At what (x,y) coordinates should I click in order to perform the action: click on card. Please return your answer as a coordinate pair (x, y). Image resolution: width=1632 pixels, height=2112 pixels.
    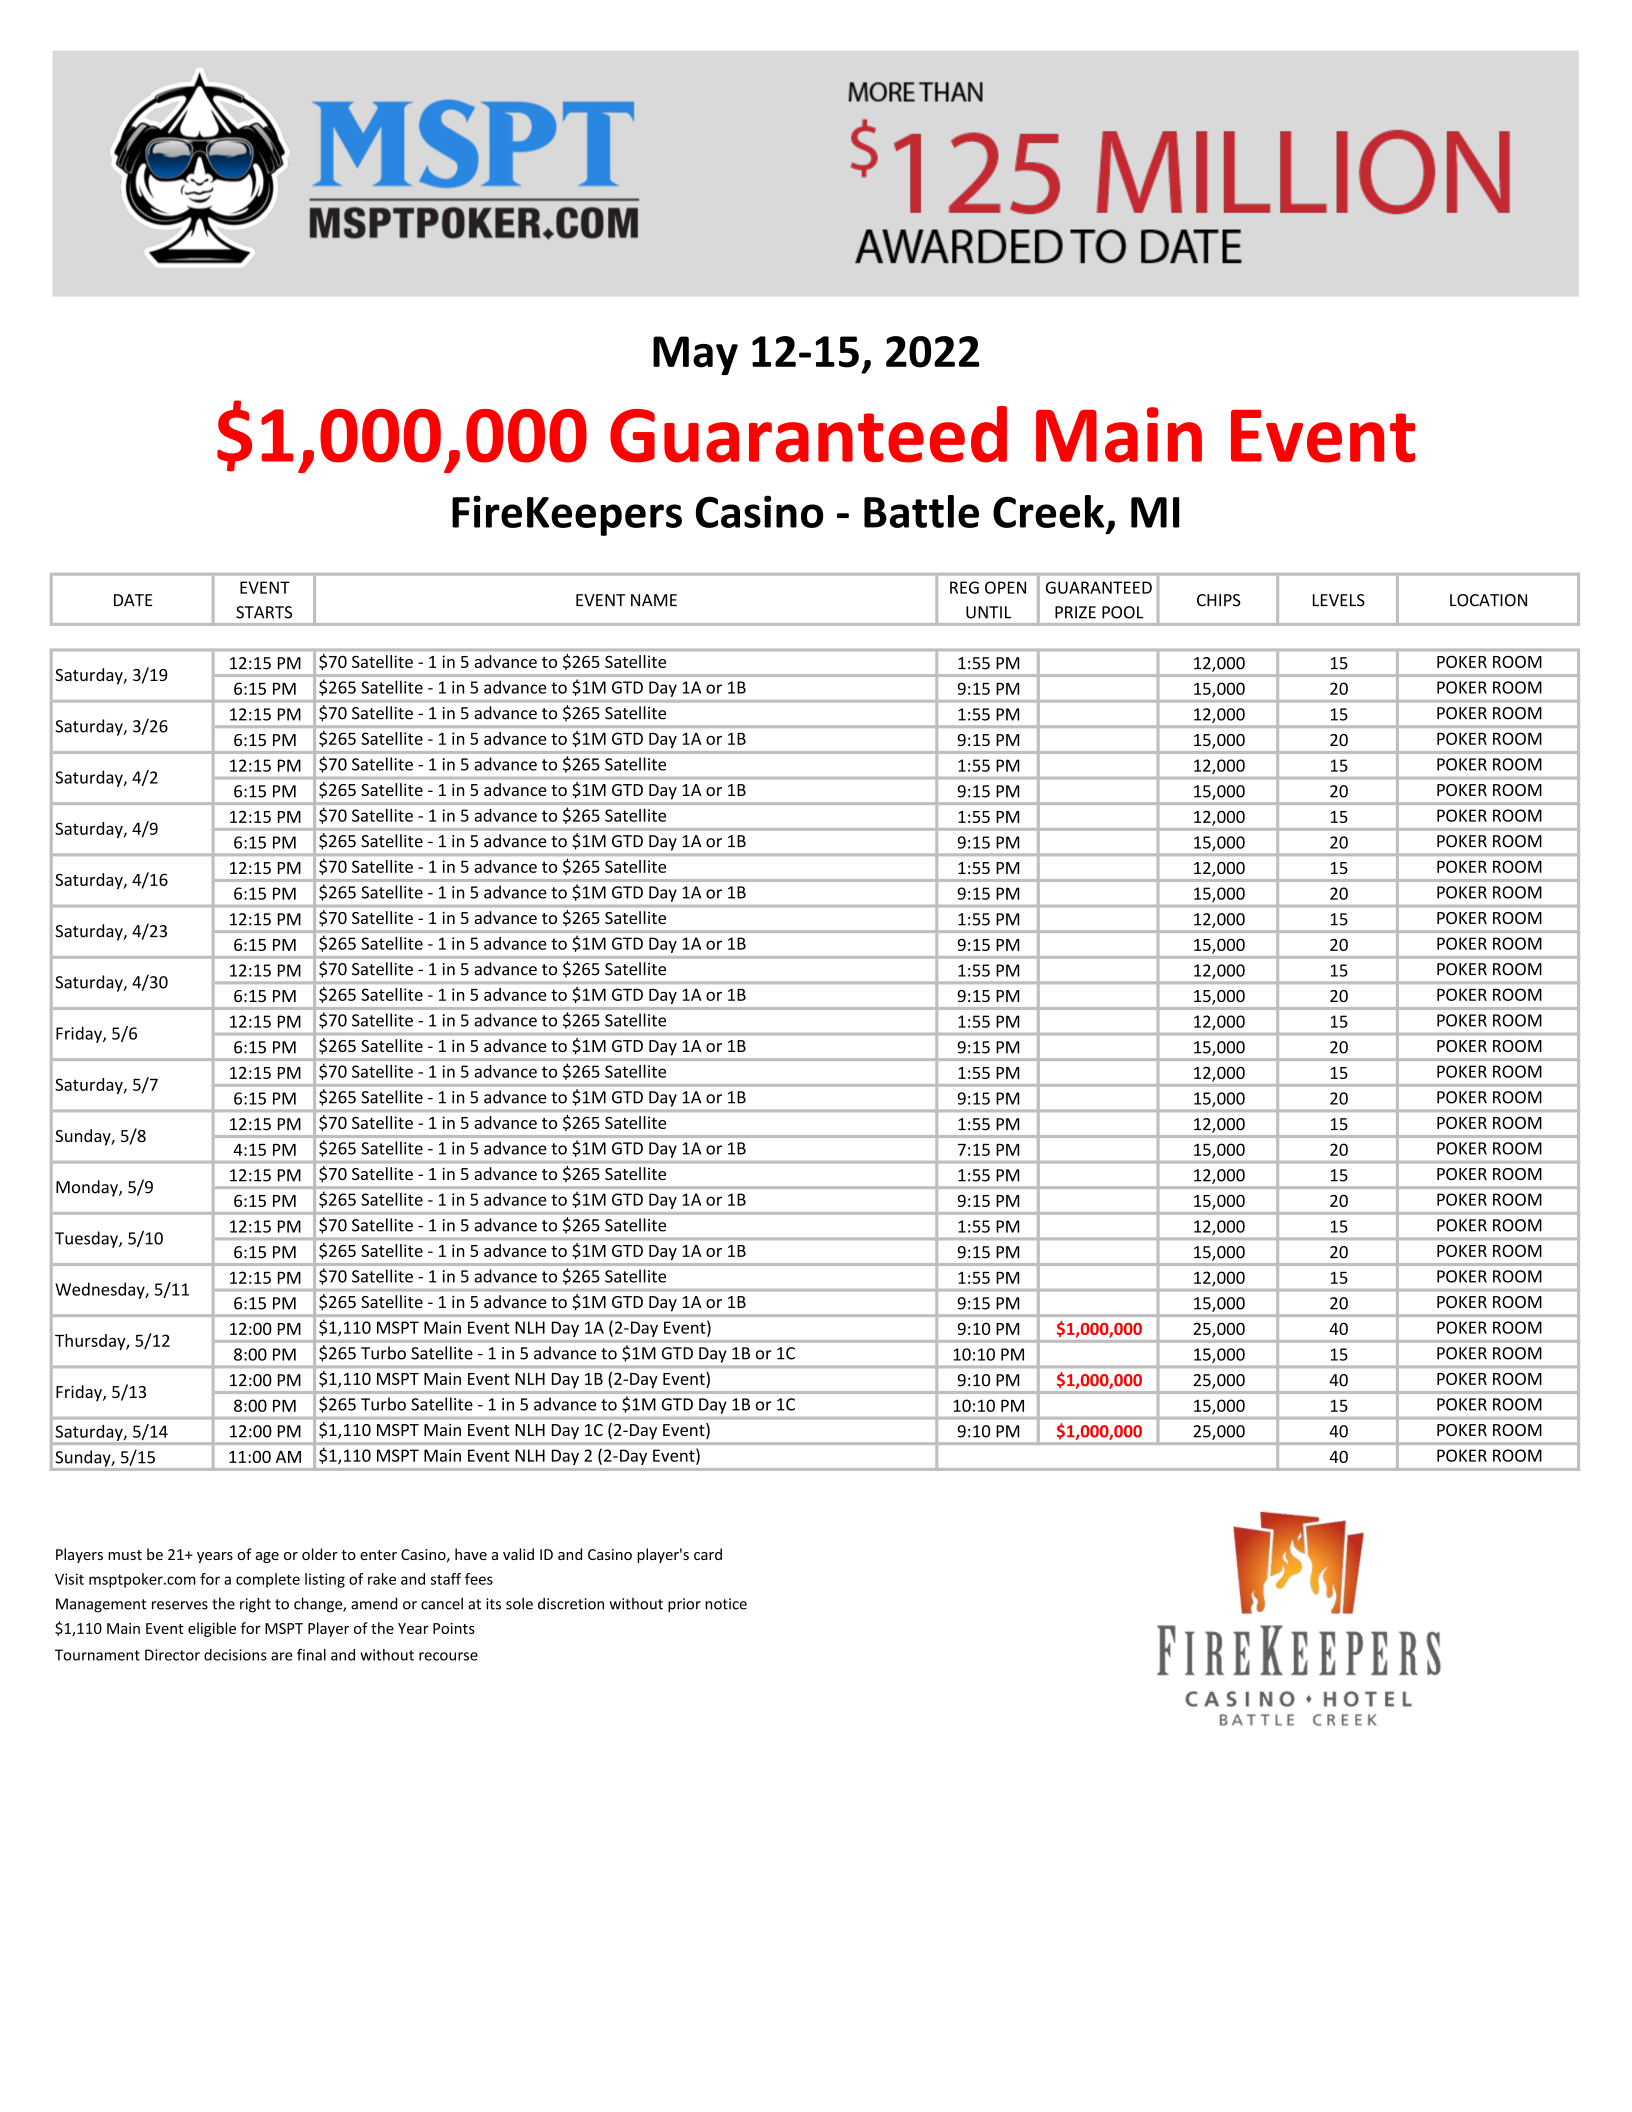
    Looking at the image, I should click on (708, 1554).
